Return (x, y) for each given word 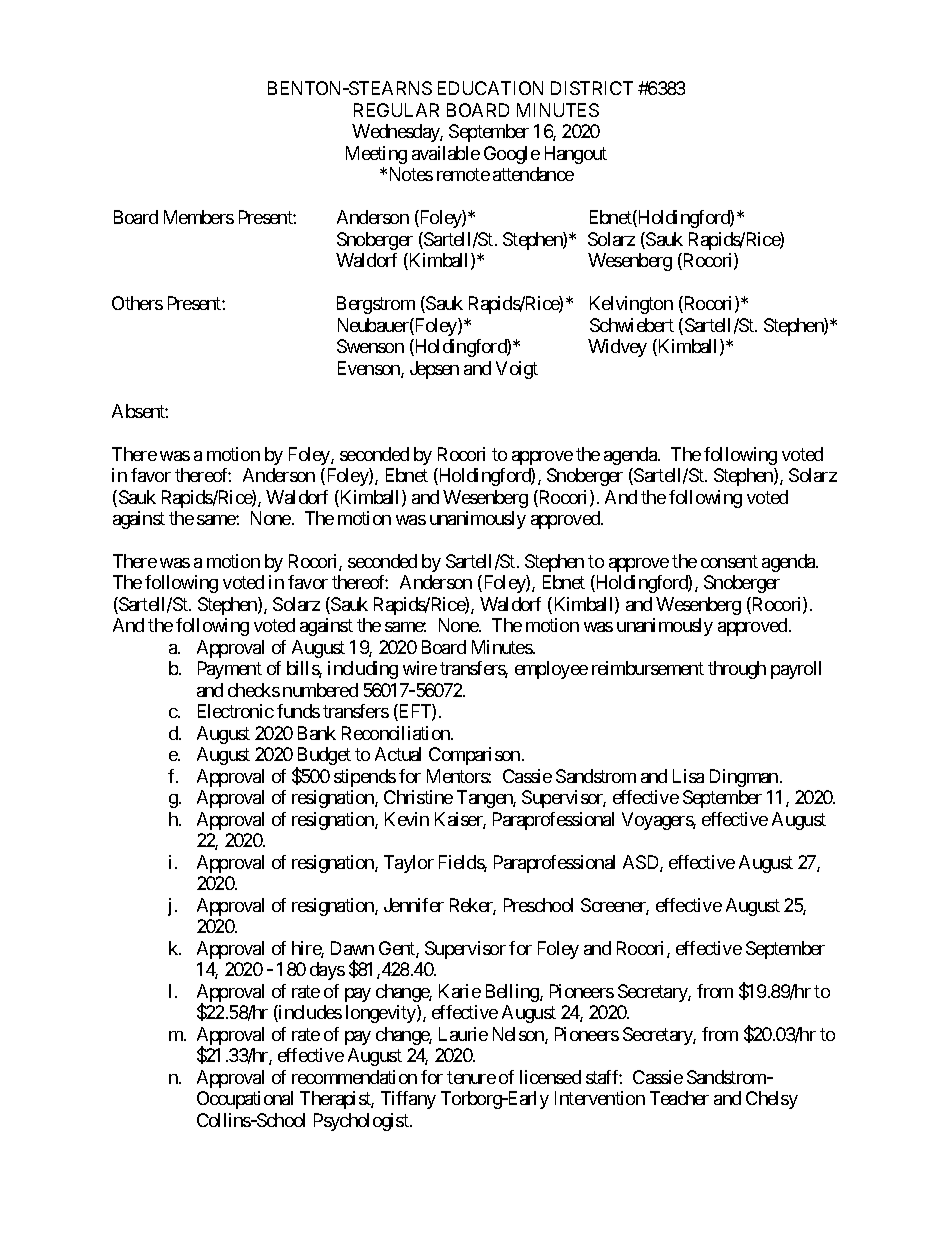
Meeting (376, 155)
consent (729, 561)
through (737, 670)
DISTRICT (592, 88)
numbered (320, 690)
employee (551, 670)
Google (512, 155)
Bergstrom (376, 305)
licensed (550, 1077)
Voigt (517, 370)
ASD (642, 863)
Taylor (409, 864)
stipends (365, 778)
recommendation (354, 1077)
